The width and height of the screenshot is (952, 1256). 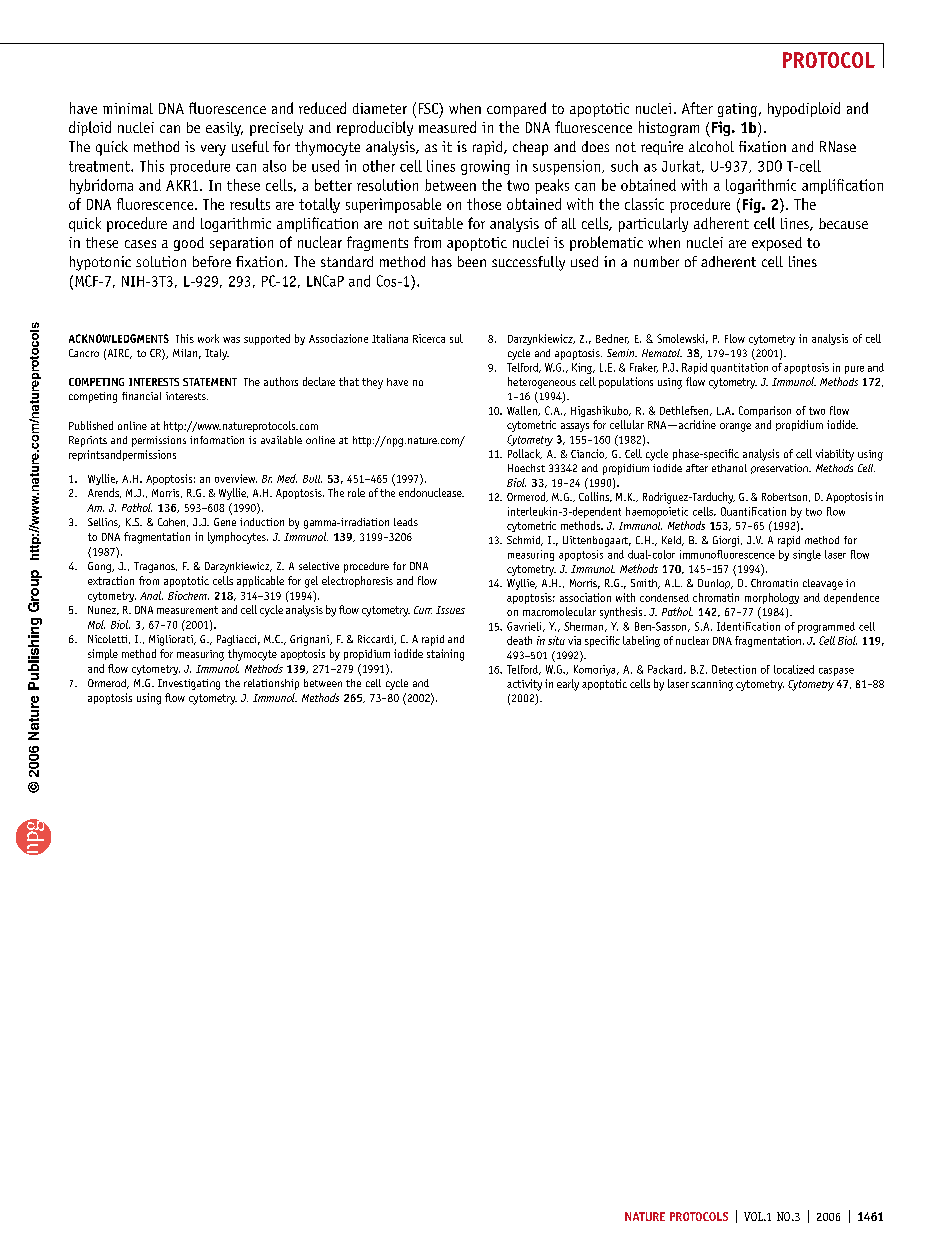 I want to click on easily, so click(x=224, y=129).
